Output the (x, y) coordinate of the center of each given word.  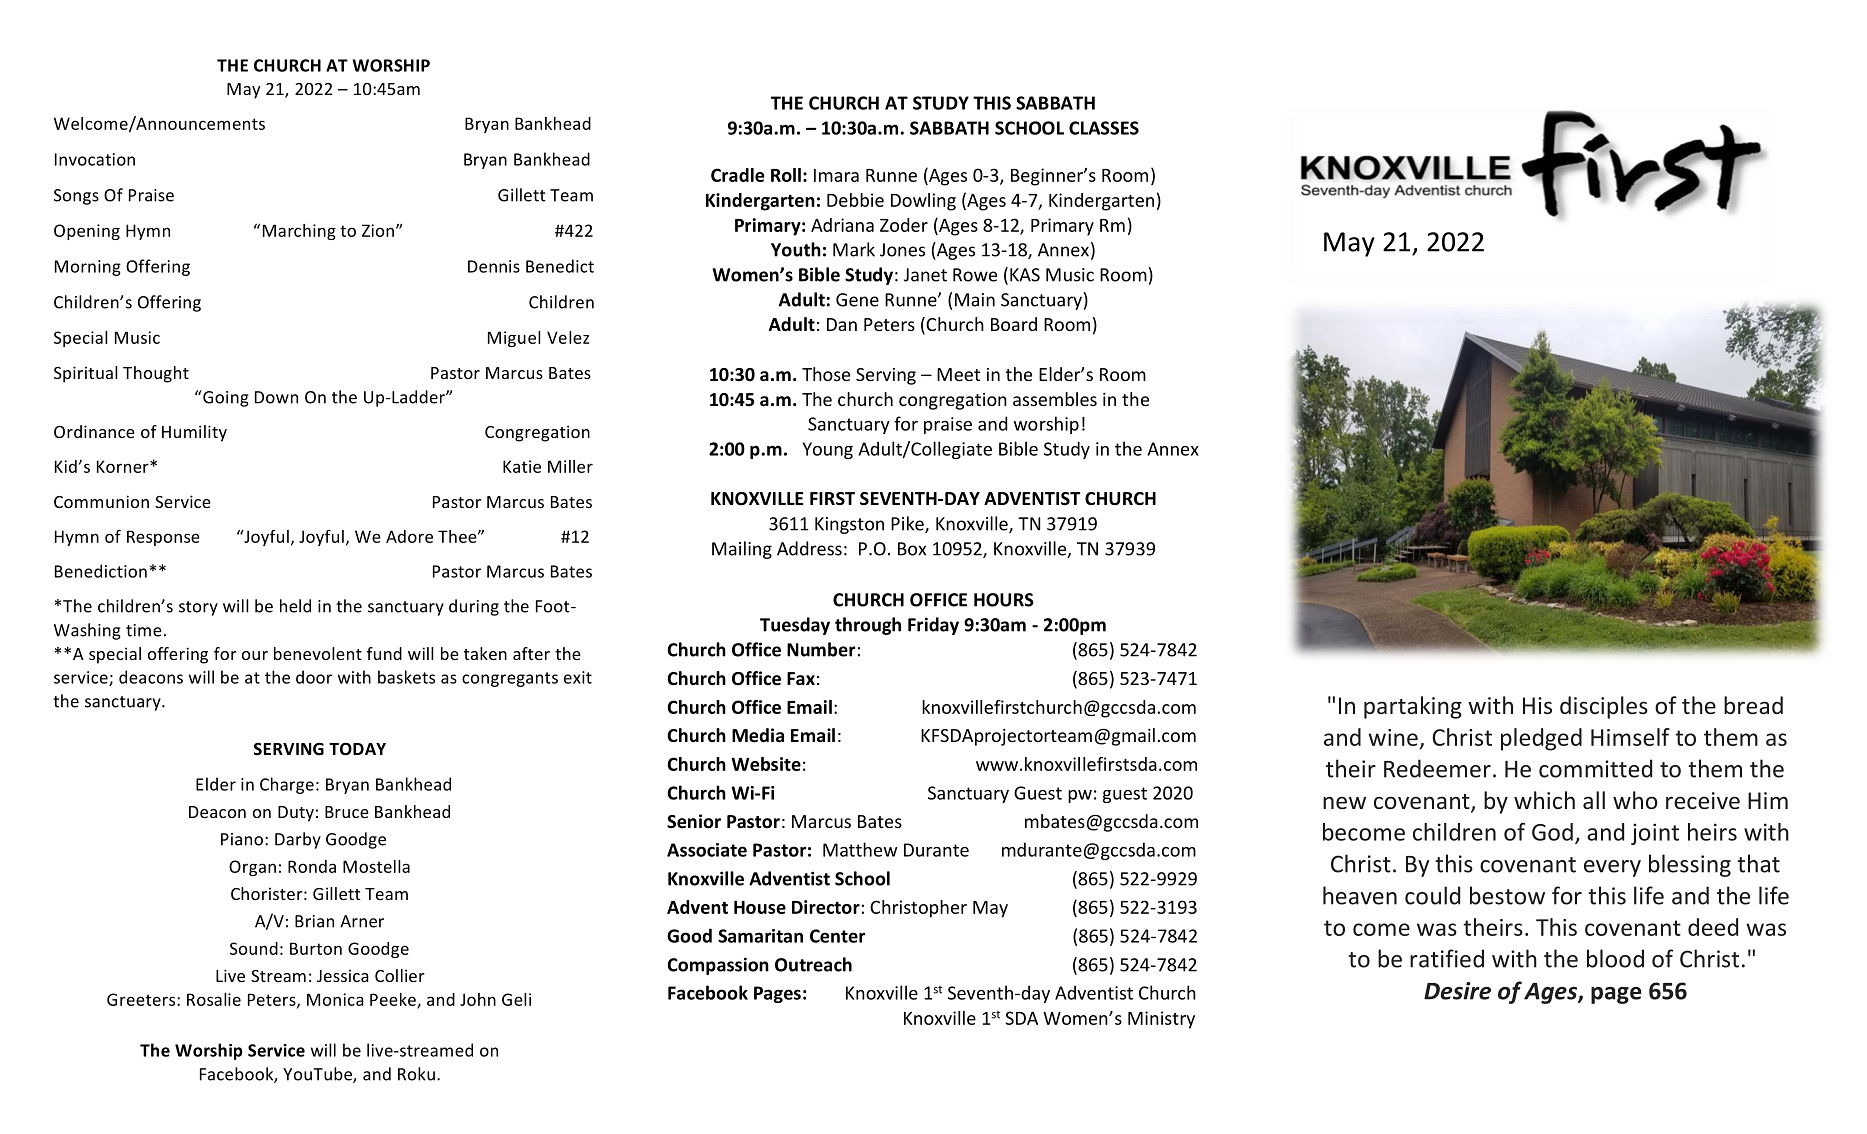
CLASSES (1104, 128)
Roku (416, 1074)
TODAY (357, 749)
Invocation (95, 159)
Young (828, 450)
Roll (786, 175)
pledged (1541, 739)
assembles (1055, 399)
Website (766, 764)
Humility (194, 433)
